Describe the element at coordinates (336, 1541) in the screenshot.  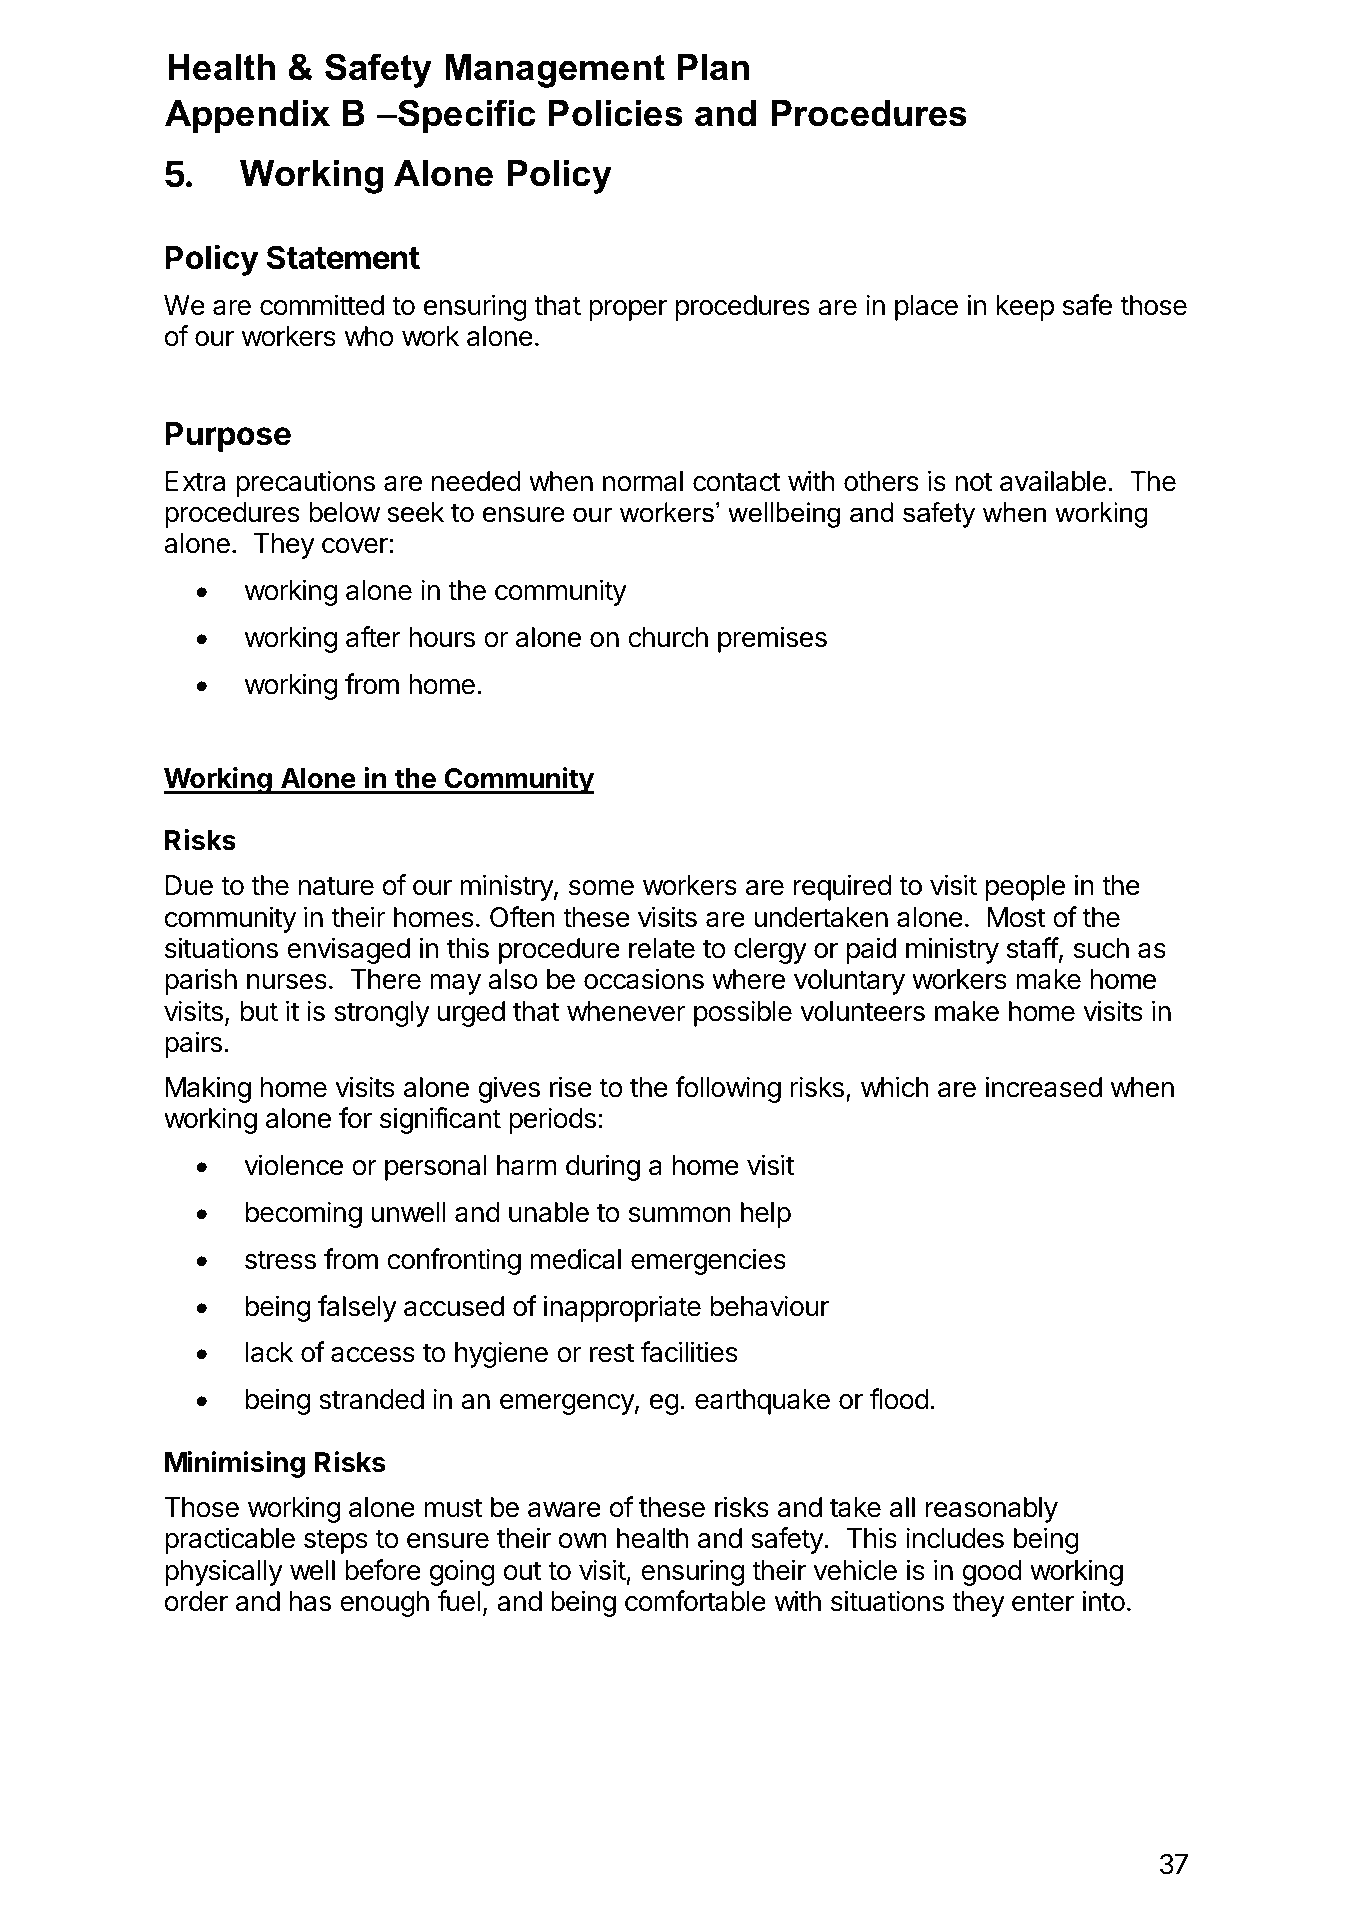
I see `steps` at that location.
